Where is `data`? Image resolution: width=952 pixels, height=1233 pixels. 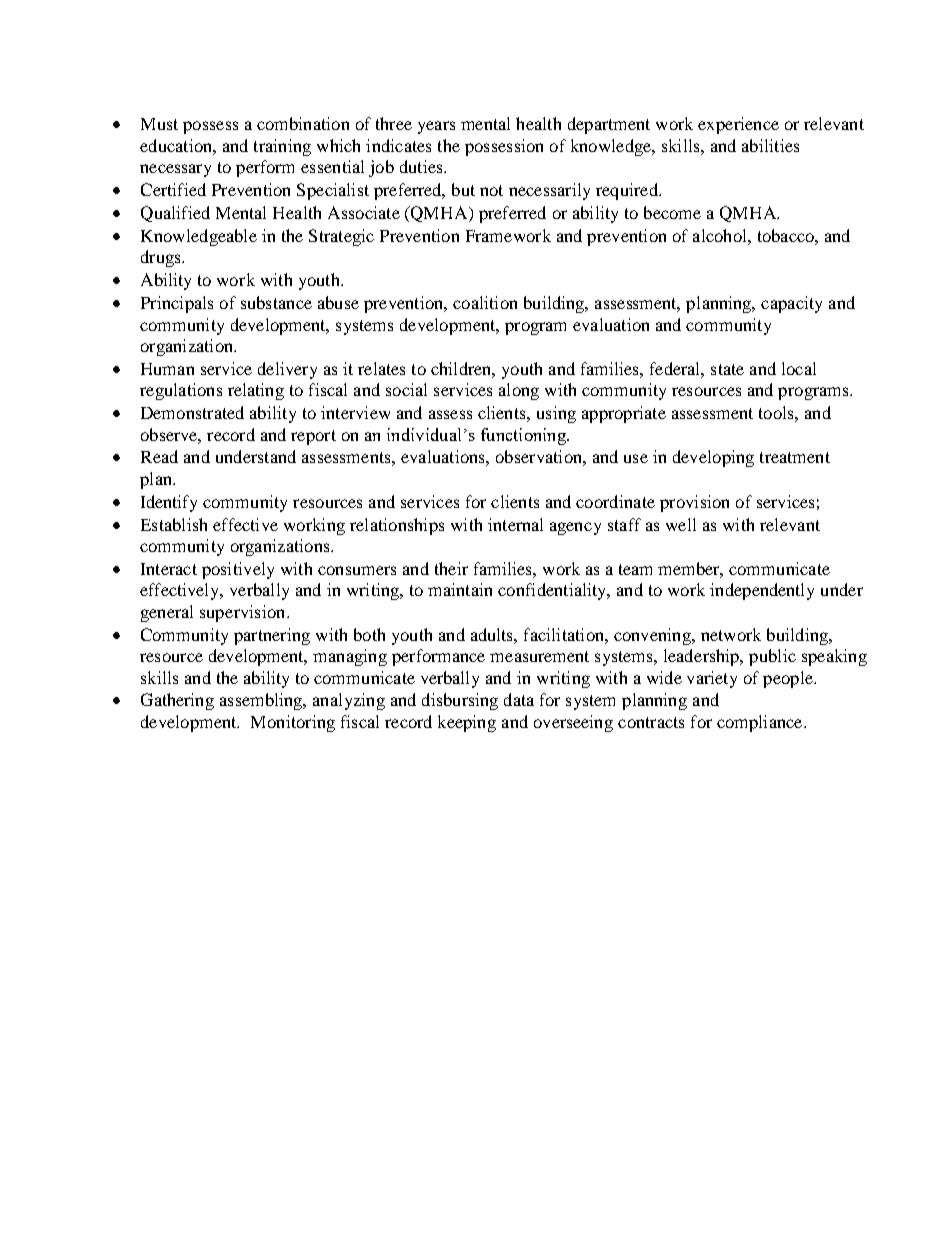
data is located at coordinates (519, 699).
